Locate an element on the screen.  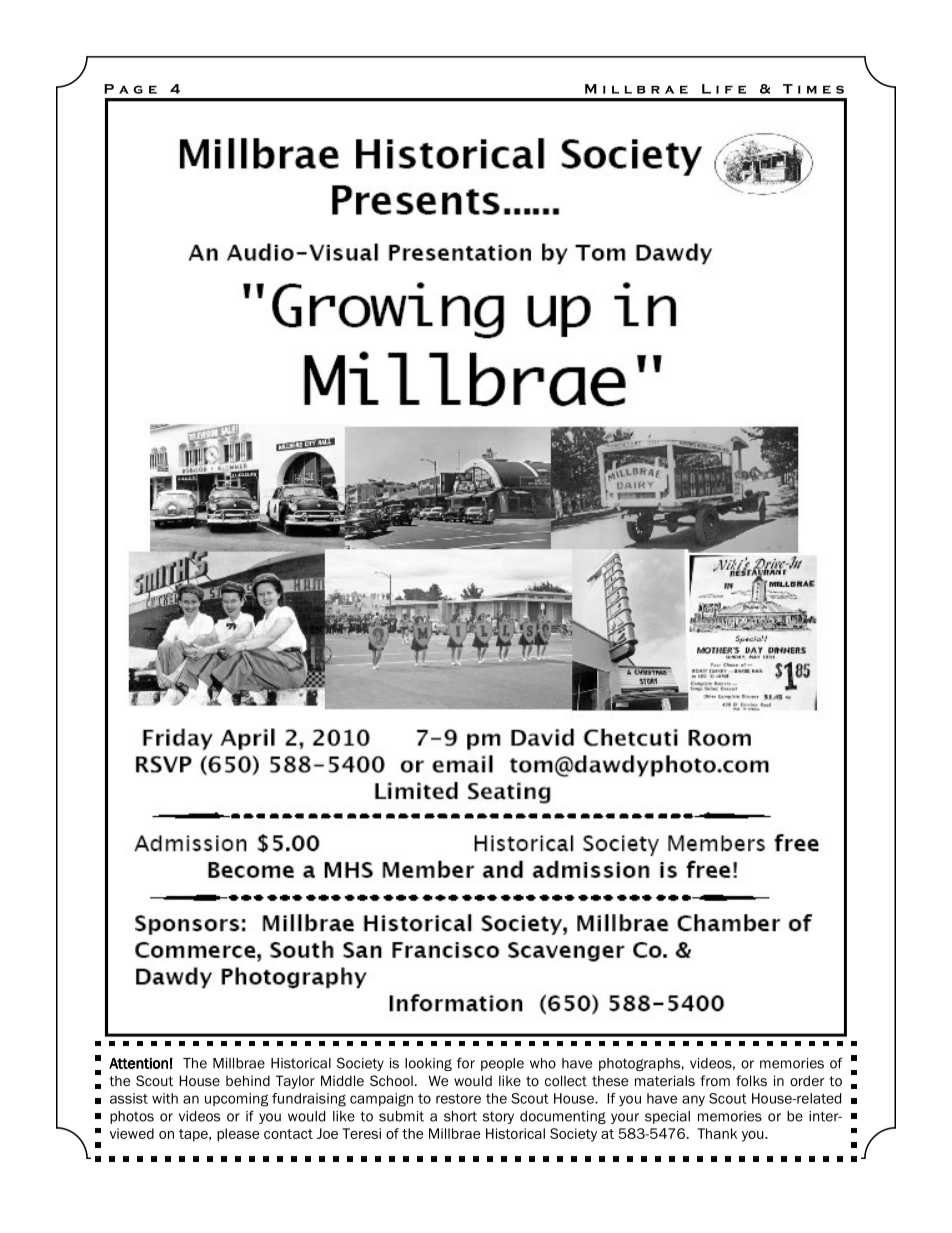
School is located at coordinates (391, 1080).
